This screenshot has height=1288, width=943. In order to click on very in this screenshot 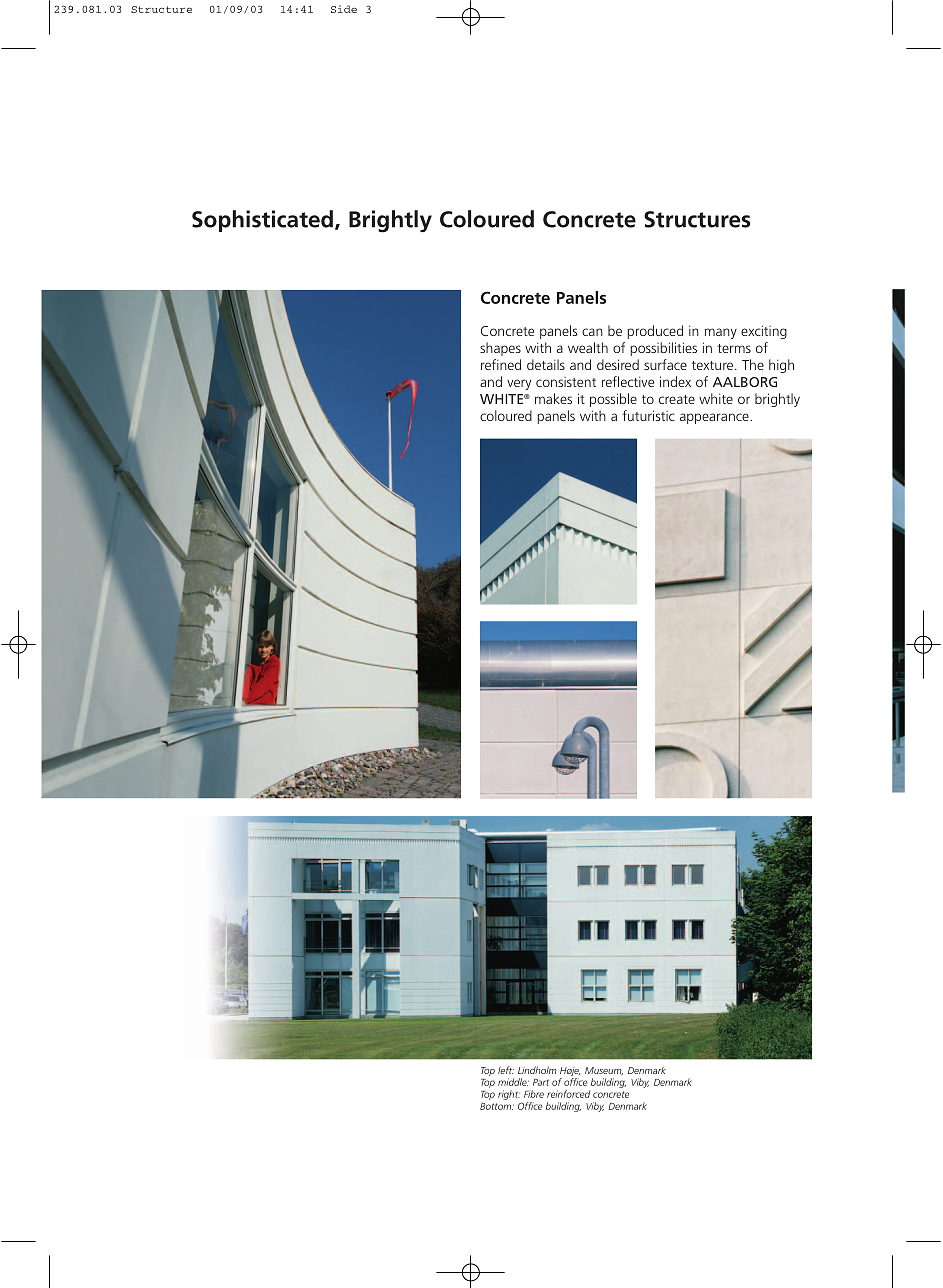, I will do `click(519, 384)`.
